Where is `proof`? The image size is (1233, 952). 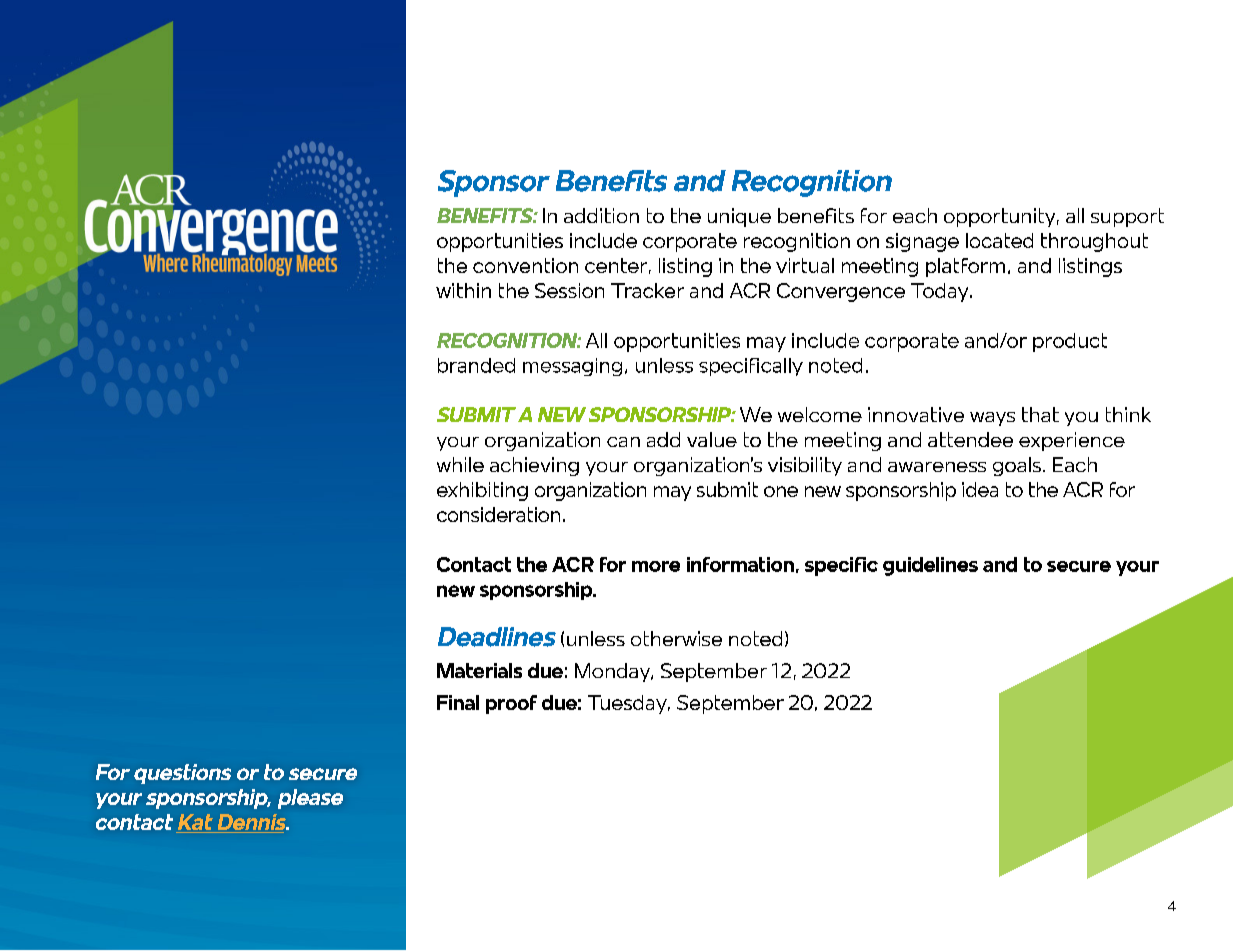 proof is located at coordinates (511, 704).
